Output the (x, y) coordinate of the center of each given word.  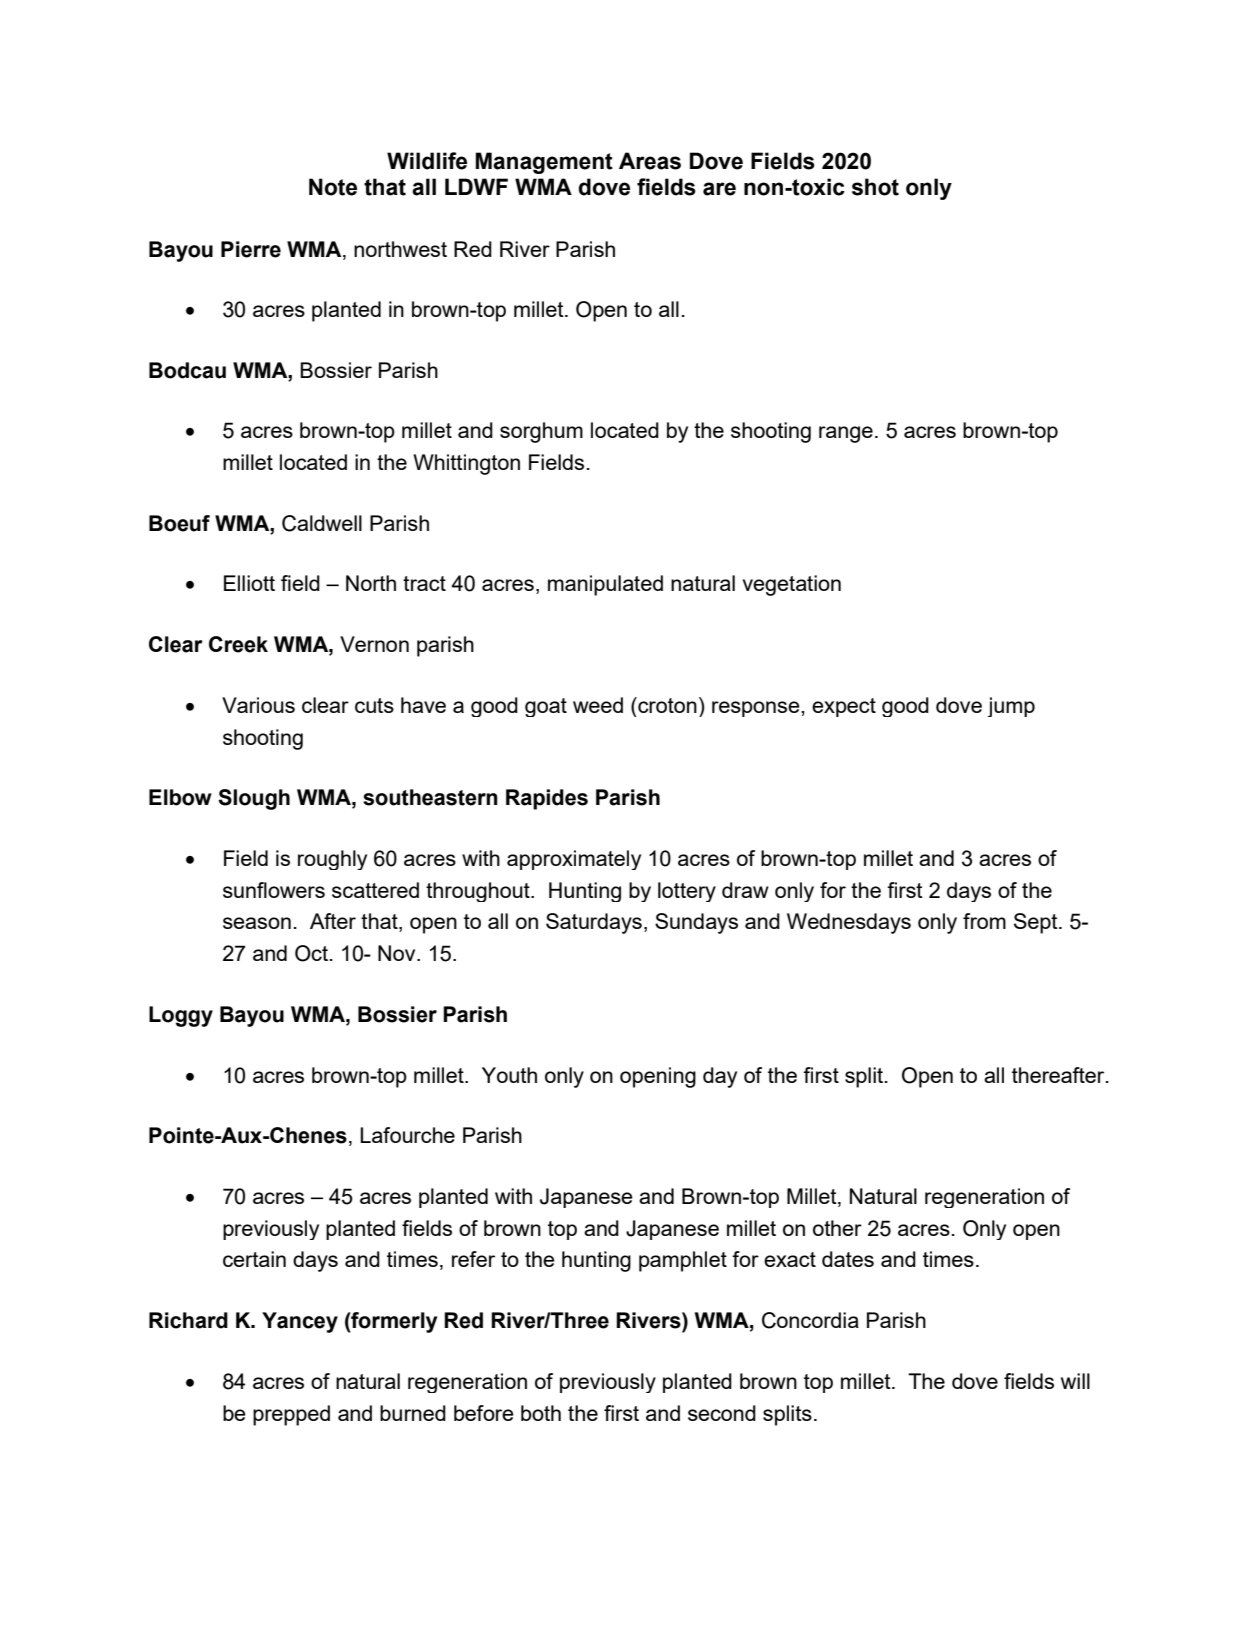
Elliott (249, 583)
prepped (291, 1415)
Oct (311, 953)
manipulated (605, 585)
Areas (650, 161)
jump (1011, 707)
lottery (687, 892)
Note (333, 187)
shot (875, 187)
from (984, 921)
